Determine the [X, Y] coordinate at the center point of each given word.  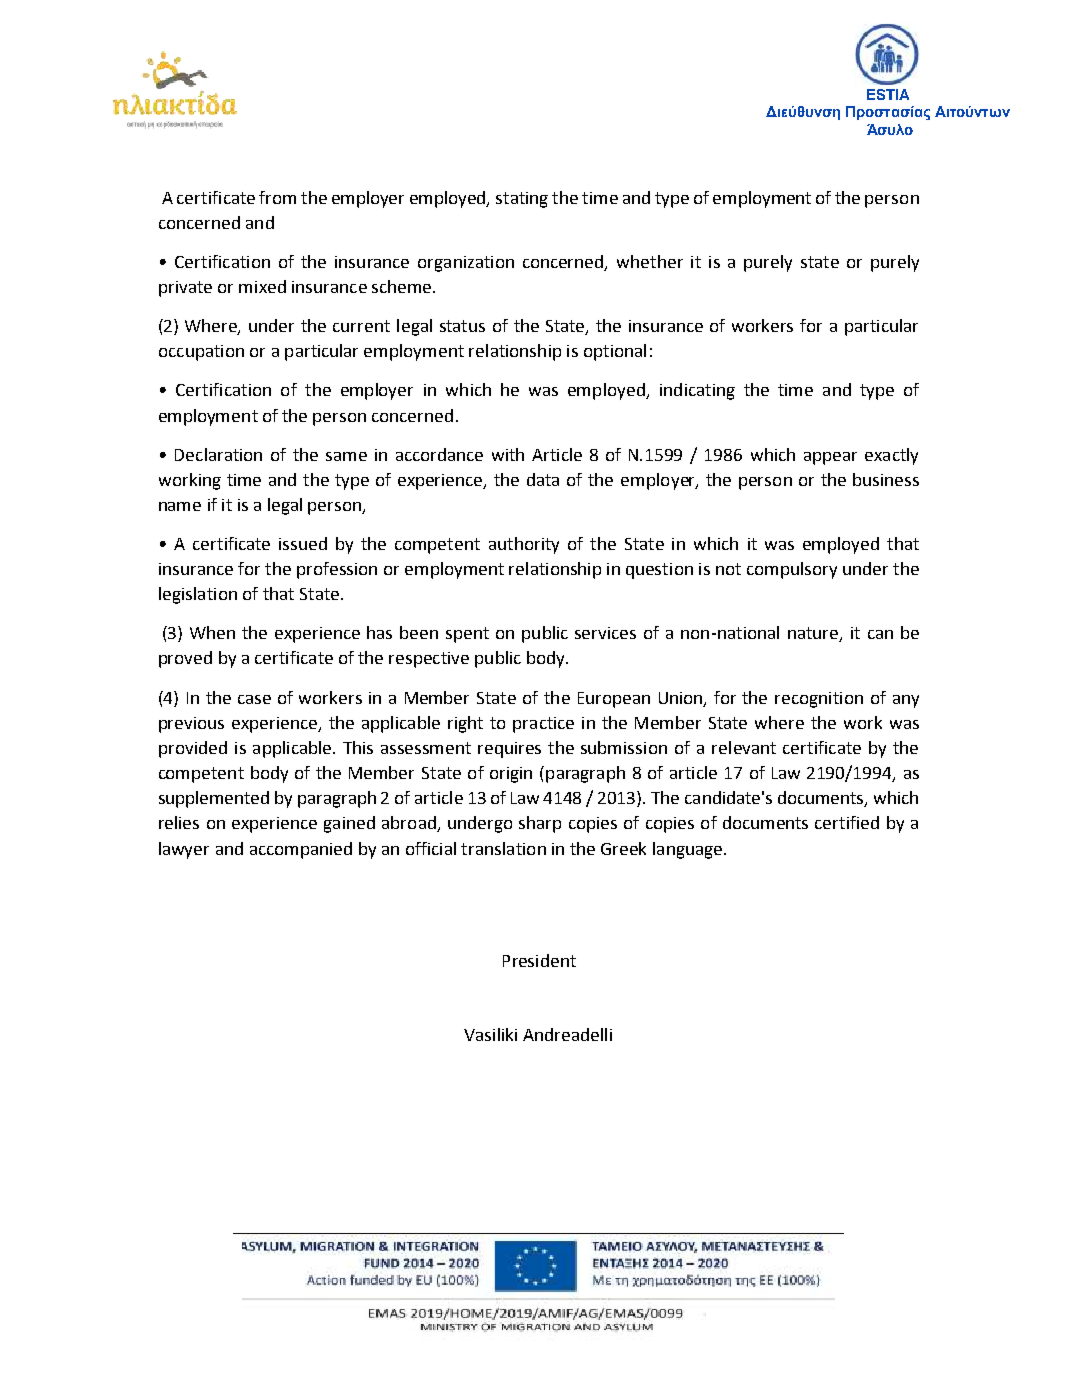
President [539, 960]
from [277, 197]
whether [650, 261]
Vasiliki [490, 1034]
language [687, 850]
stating [522, 200]
